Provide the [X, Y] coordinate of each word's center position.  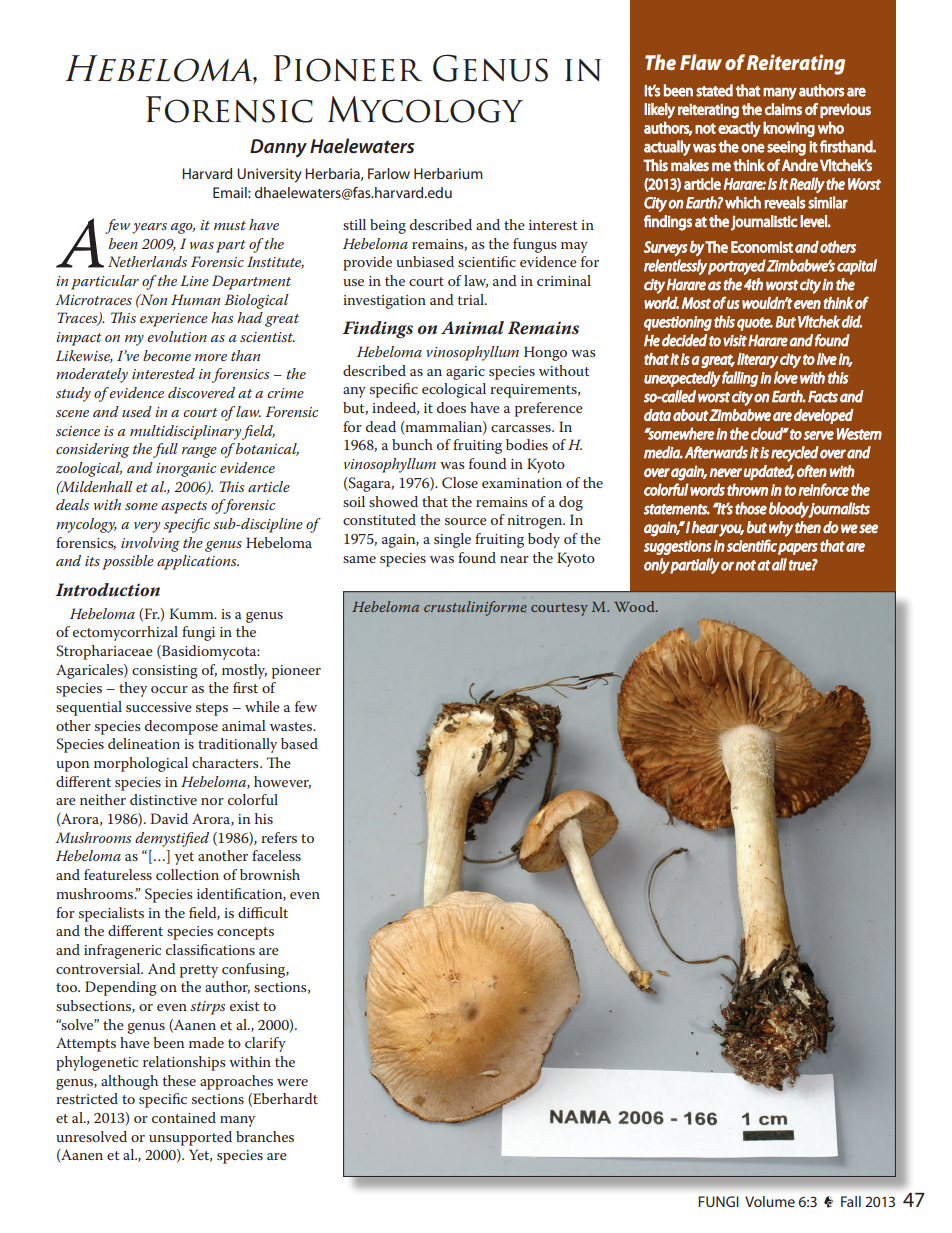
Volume [770, 1201]
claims [783, 109]
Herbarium [448, 173]
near [514, 559]
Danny [278, 148]
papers [798, 549]
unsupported [190, 1138]
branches [265, 1136]
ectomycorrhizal [125, 633]
